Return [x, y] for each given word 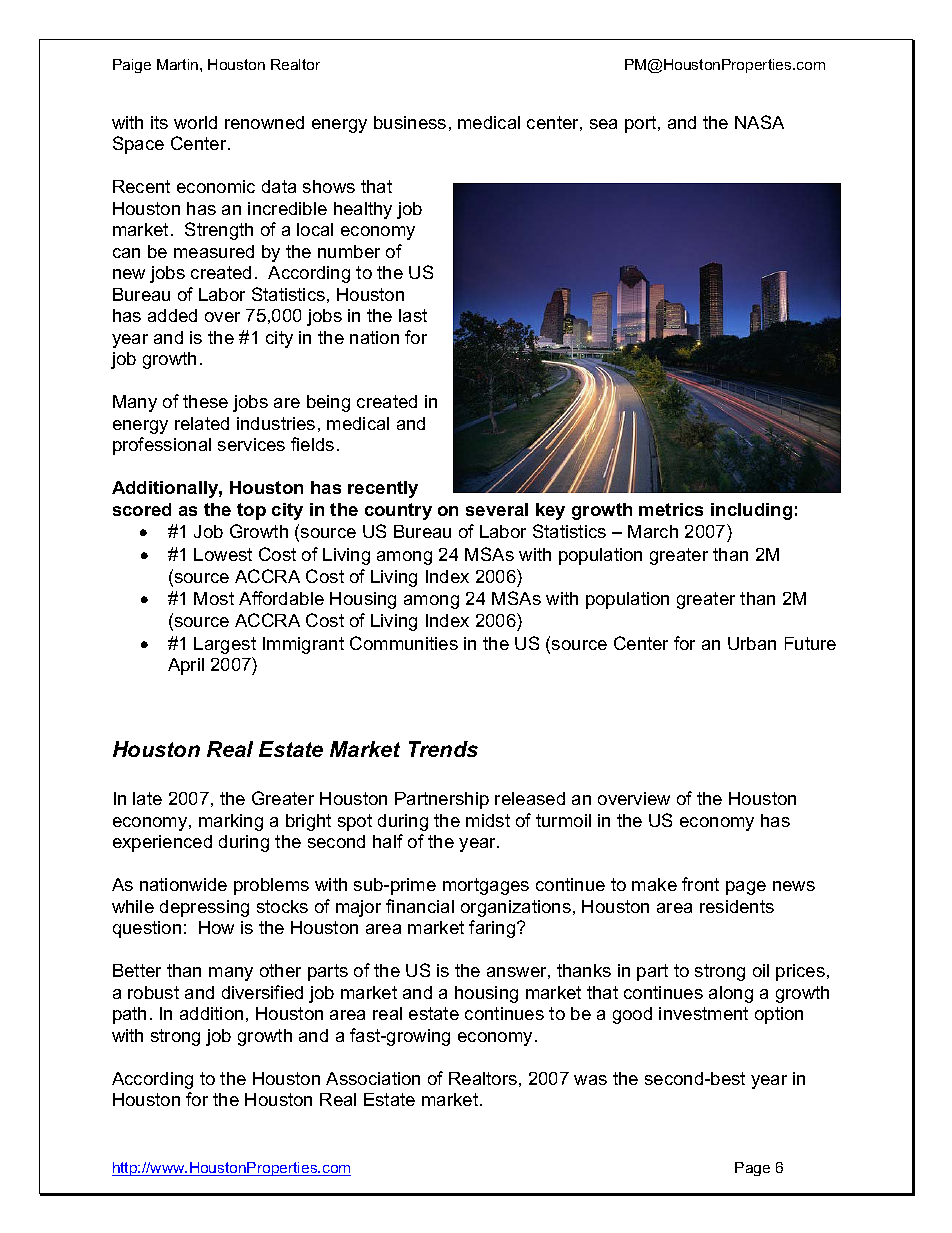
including [751, 511]
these [205, 401]
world [195, 122]
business [410, 122]
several [497, 509]
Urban [752, 643]
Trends [443, 749]
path [129, 1015]
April [186, 666]
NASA [759, 122]
